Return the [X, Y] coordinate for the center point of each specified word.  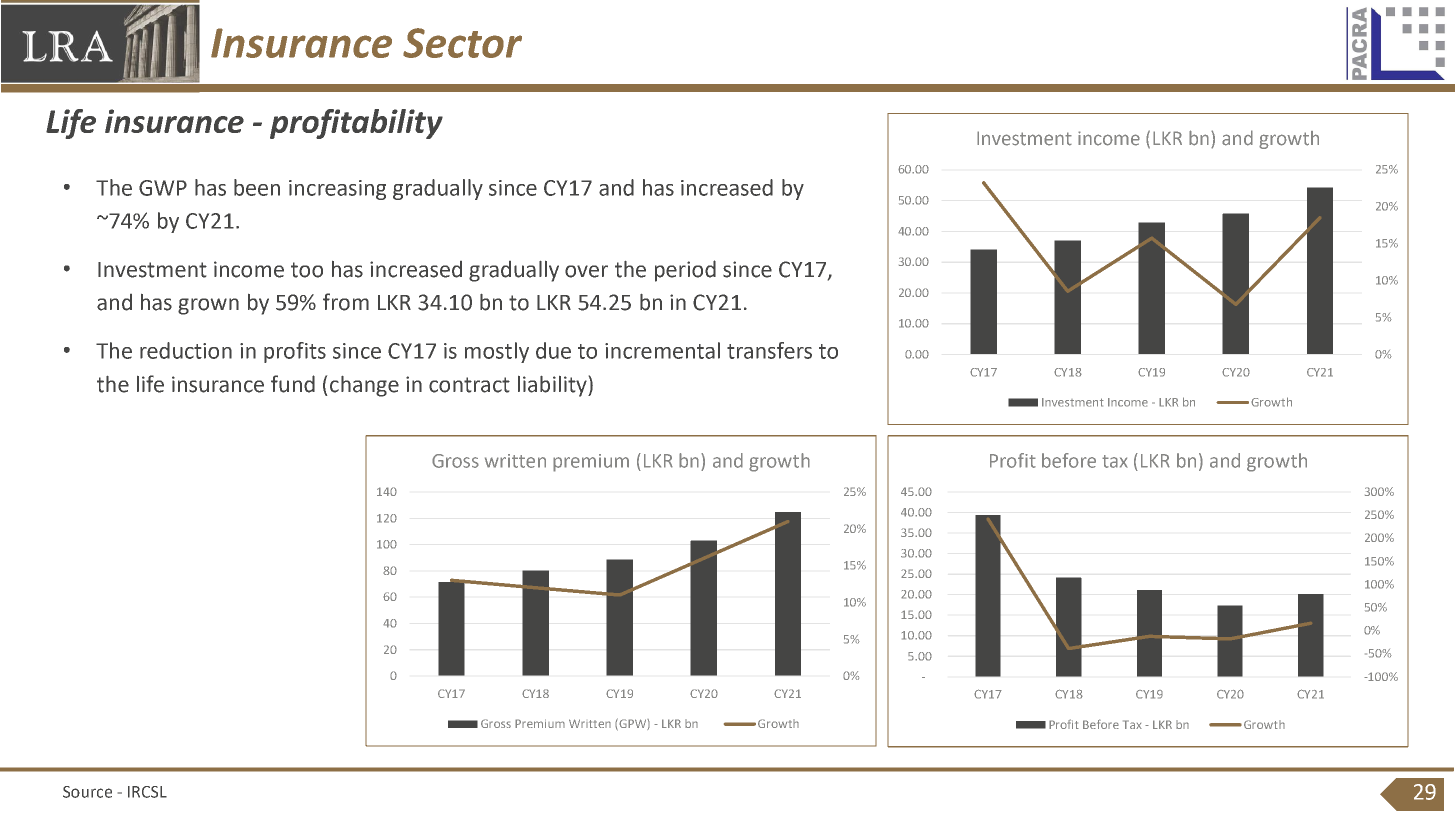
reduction [186, 350]
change [364, 386]
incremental [662, 350]
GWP [163, 188]
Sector [462, 43]
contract [469, 385]
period [685, 271]
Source [87, 792]
